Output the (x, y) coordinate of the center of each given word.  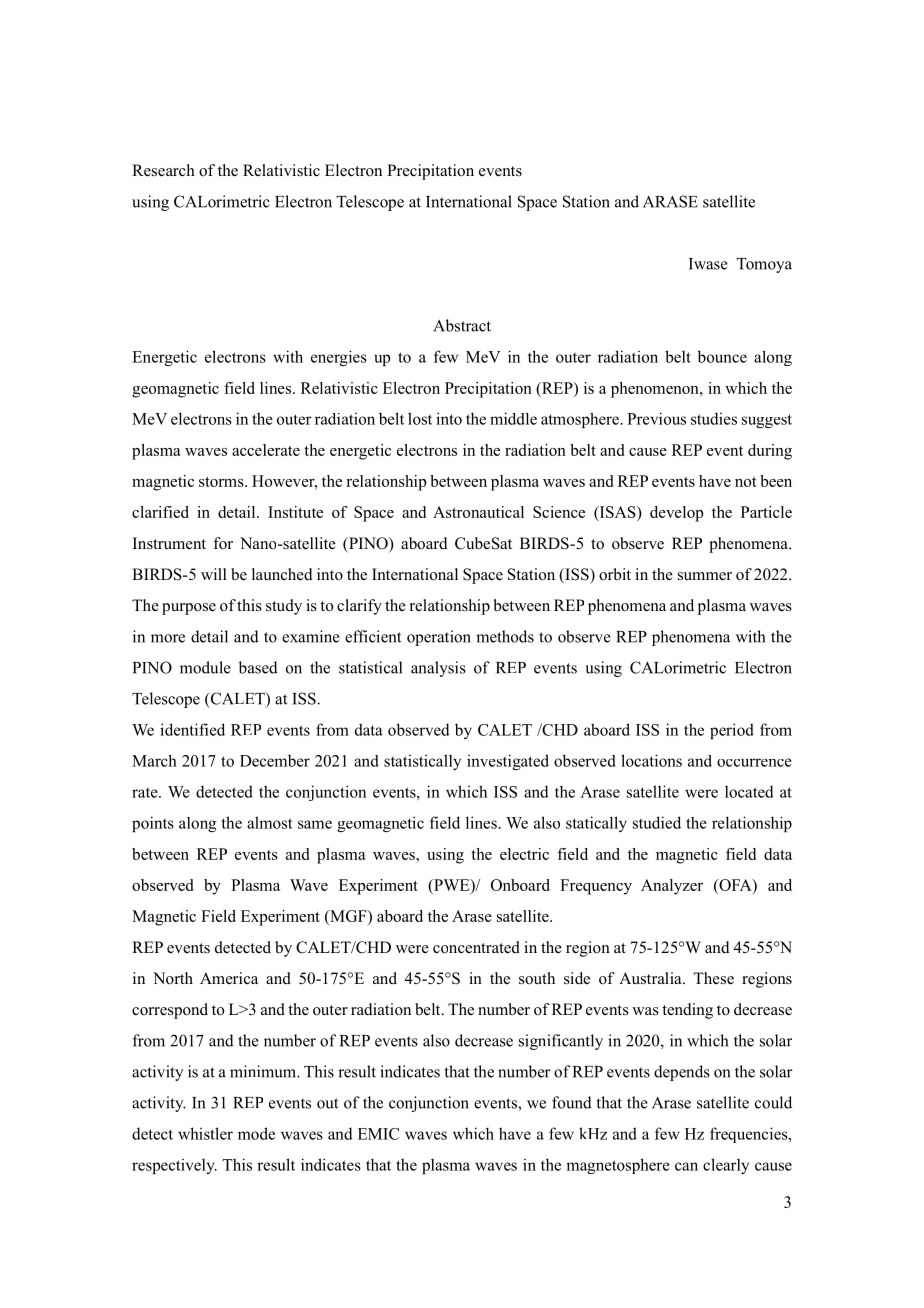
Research (163, 170)
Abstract (462, 325)
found (572, 1102)
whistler (205, 1133)
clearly (726, 1166)
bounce (722, 356)
